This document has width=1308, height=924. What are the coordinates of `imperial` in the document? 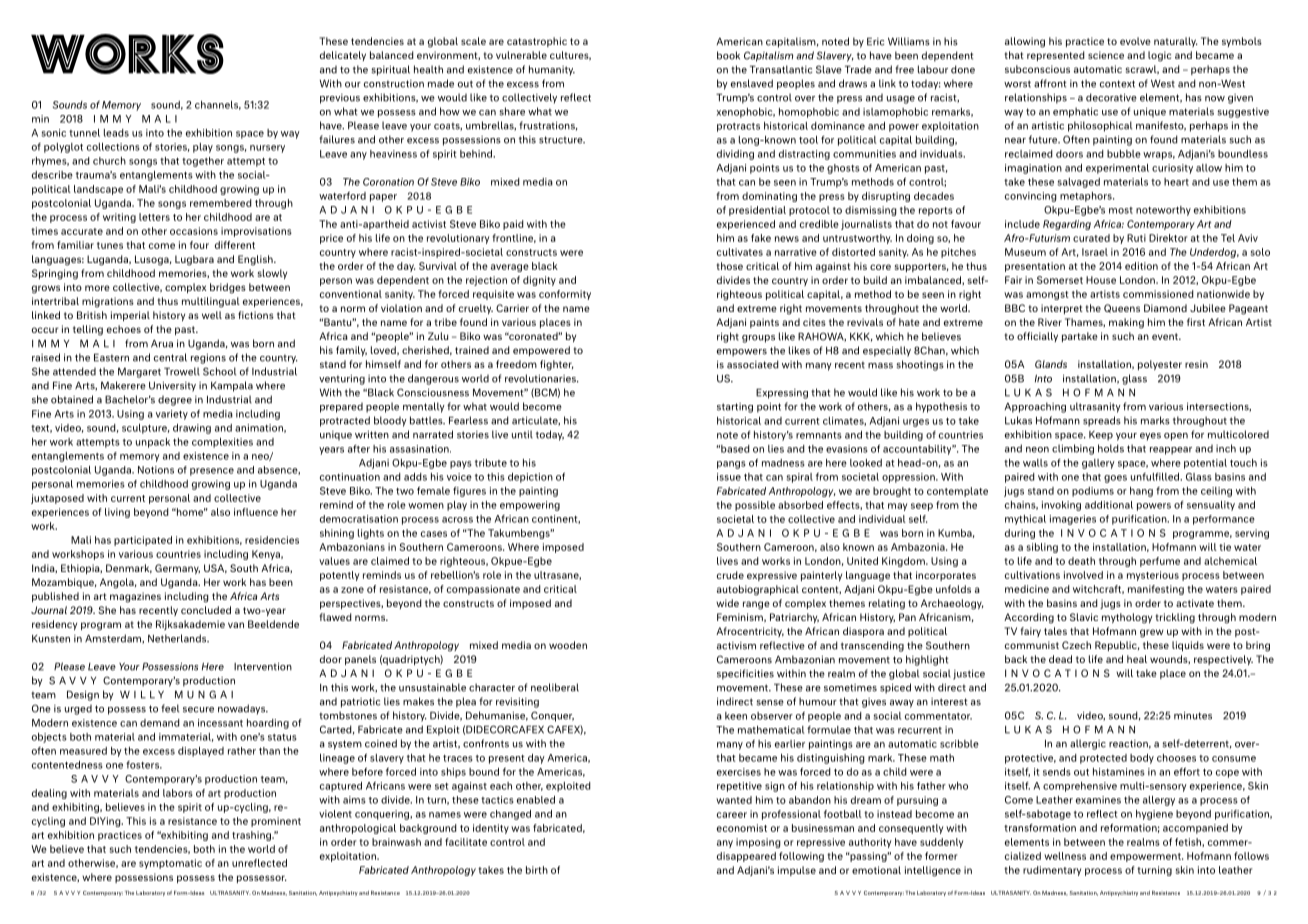 It's located at (130, 316).
